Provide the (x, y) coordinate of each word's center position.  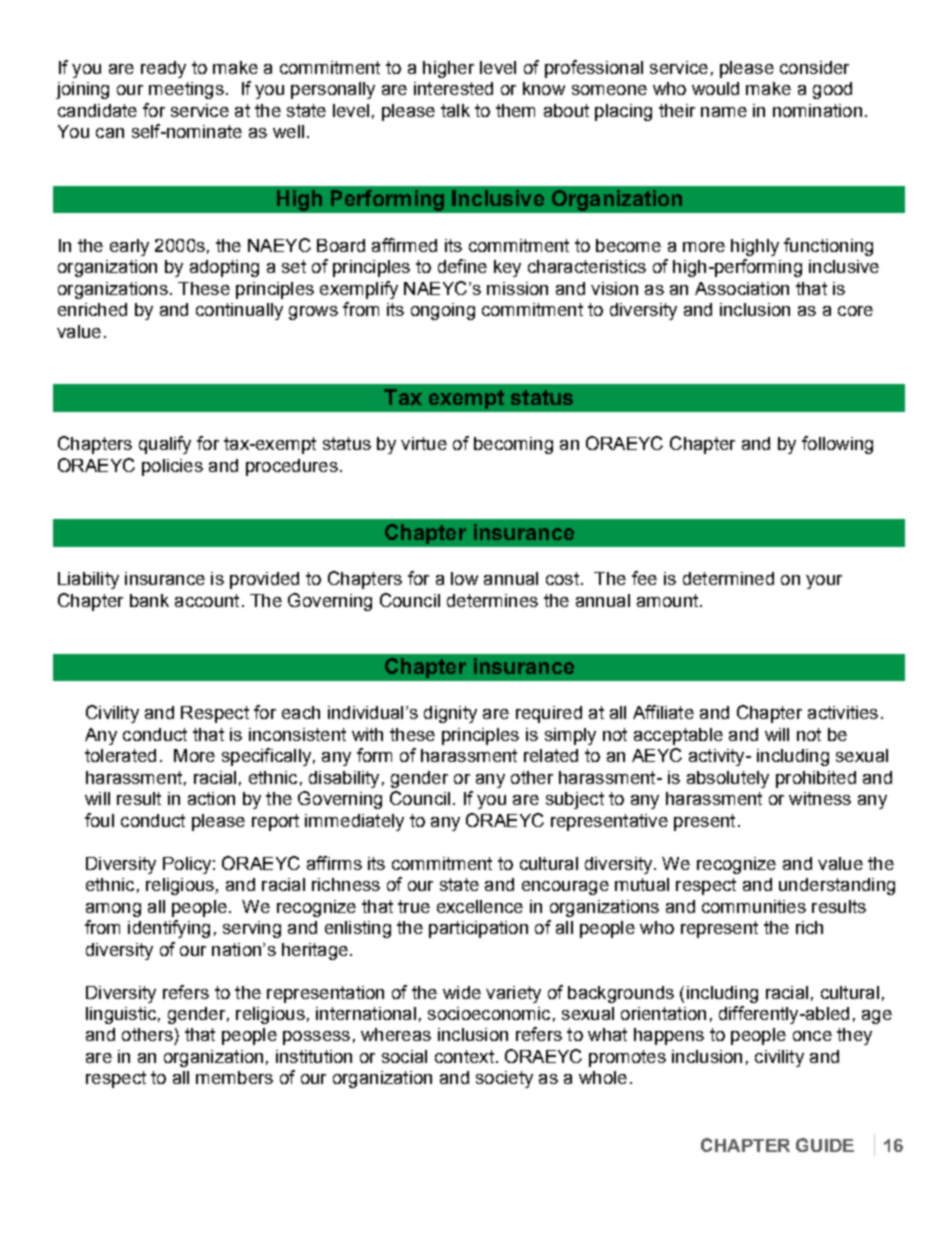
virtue (424, 443)
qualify (165, 445)
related (551, 755)
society (504, 1079)
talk (455, 110)
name (724, 112)
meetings (186, 90)
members (234, 1077)
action (211, 798)
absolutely (728, 779)
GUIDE (825, 1145)
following (837, 445)
